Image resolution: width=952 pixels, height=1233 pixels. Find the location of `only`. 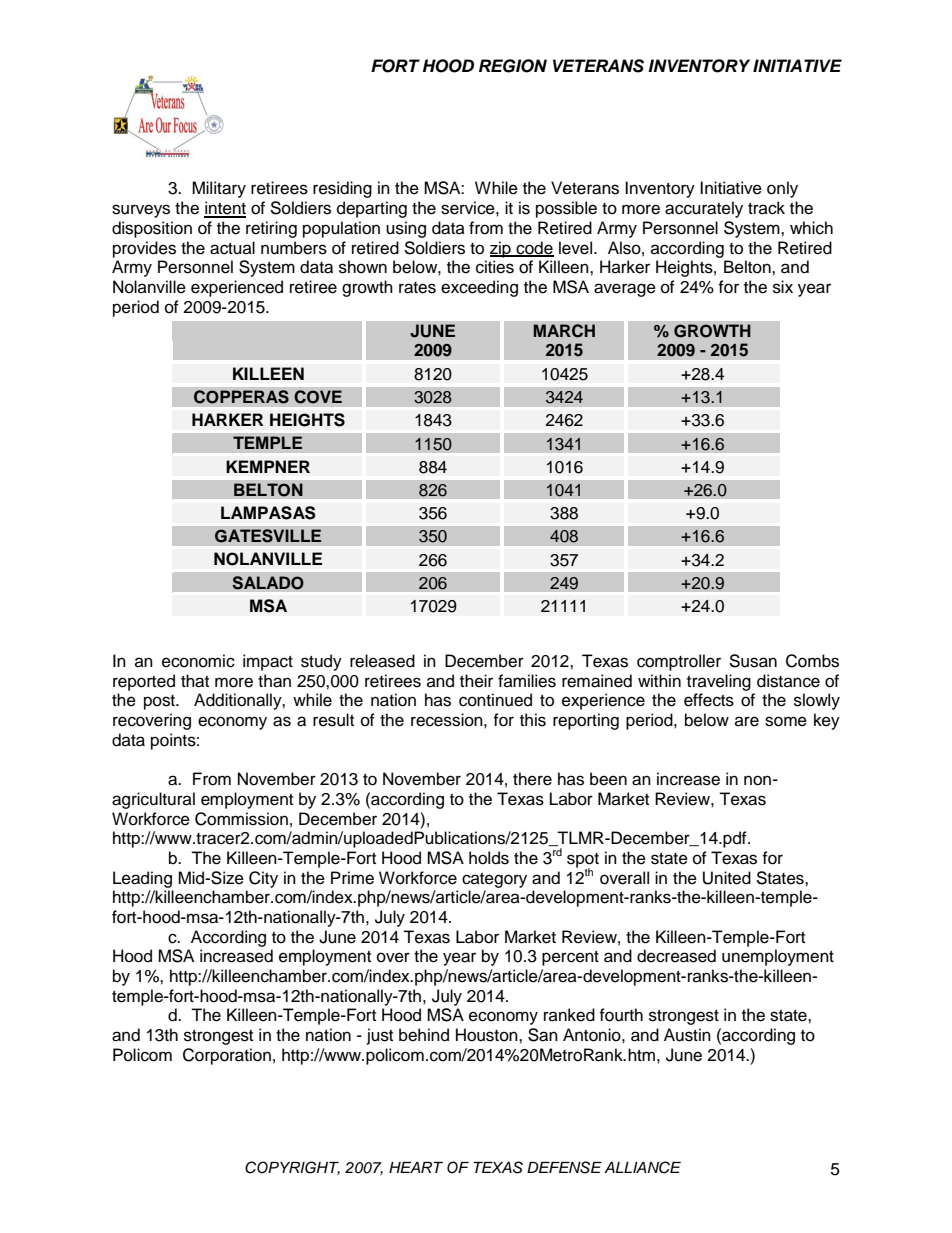

only is located at coordinates (782, 189).
